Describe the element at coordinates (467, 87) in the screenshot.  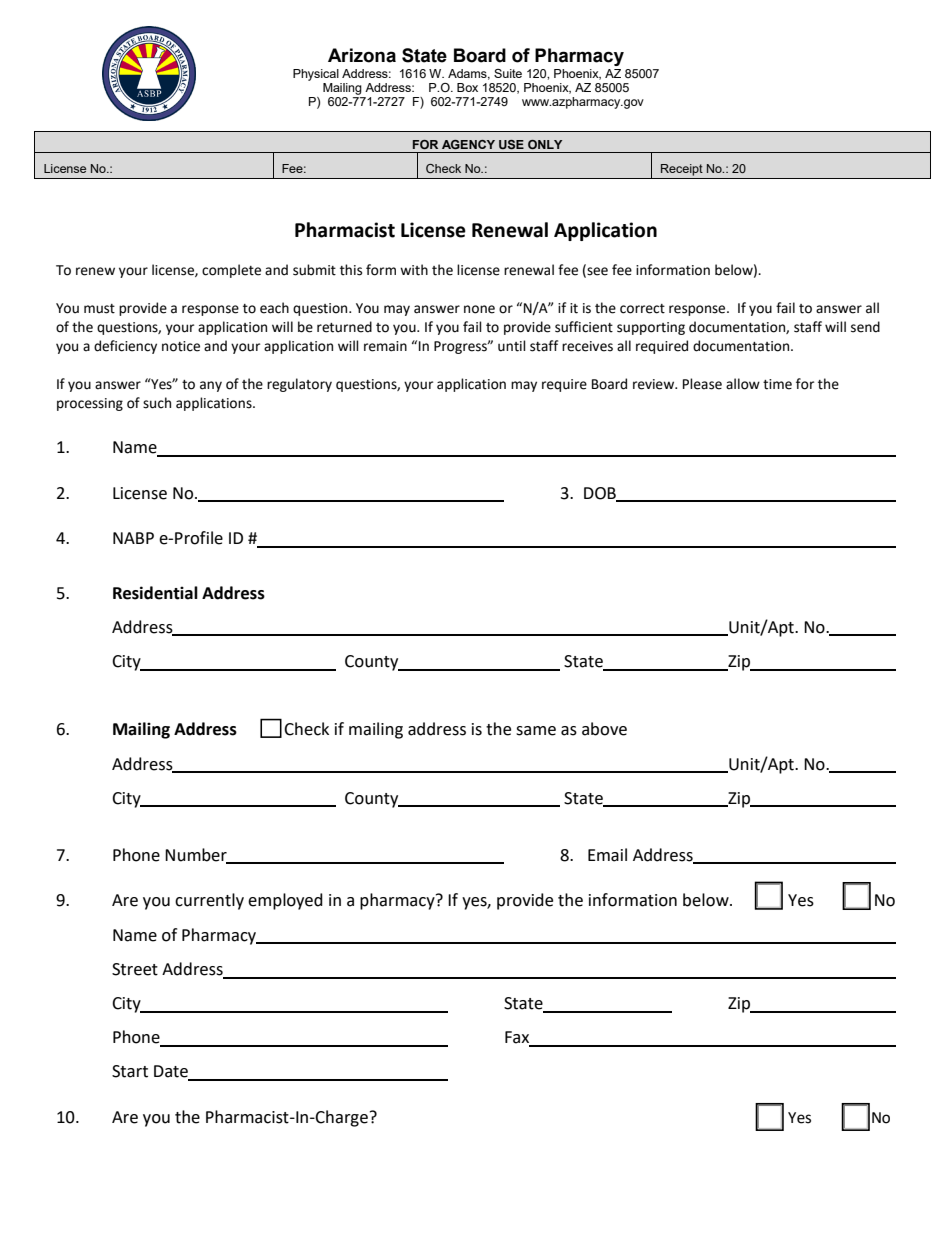
I see `Box` at that location.
